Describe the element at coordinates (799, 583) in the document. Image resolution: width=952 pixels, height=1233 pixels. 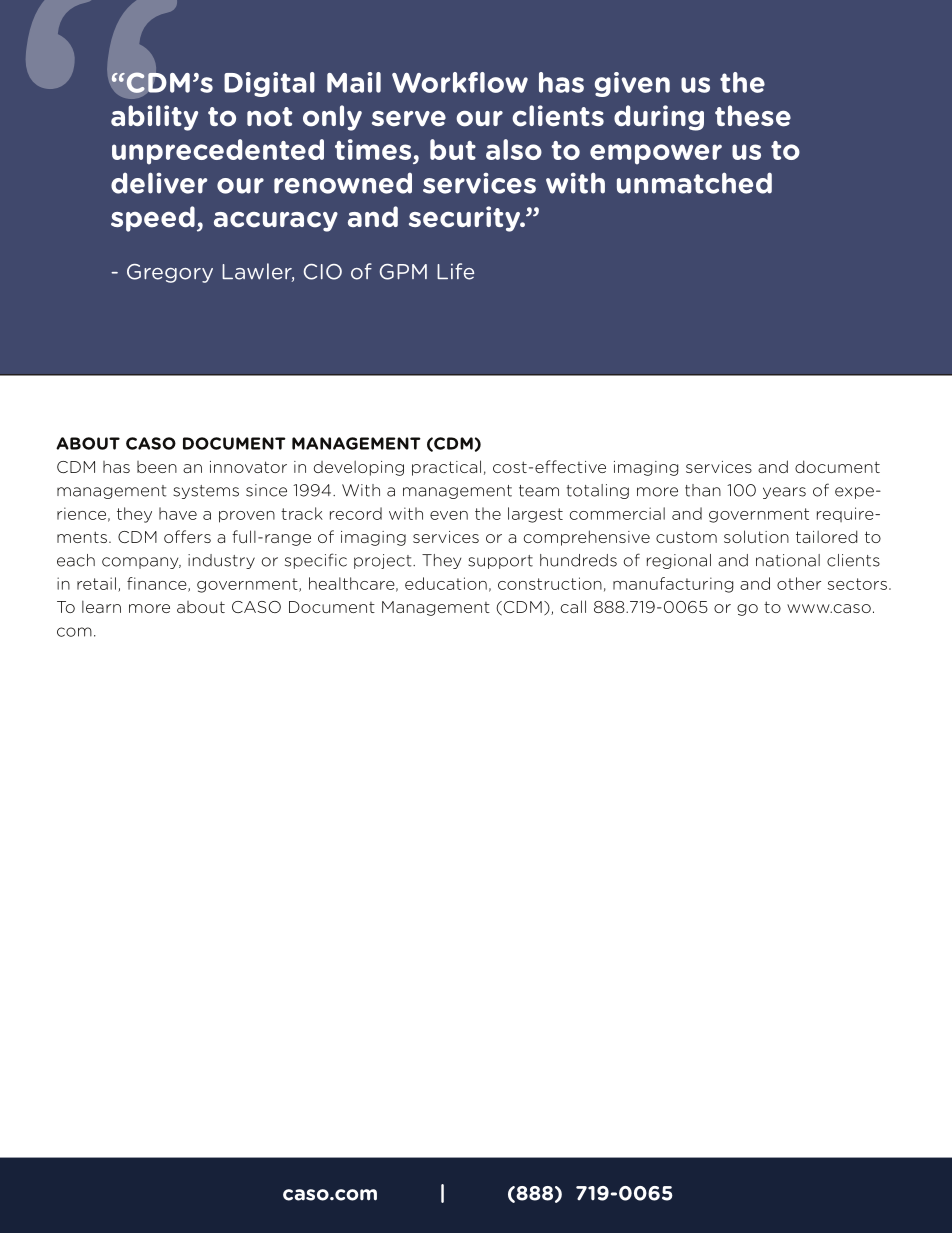
I see `other` at that location.
